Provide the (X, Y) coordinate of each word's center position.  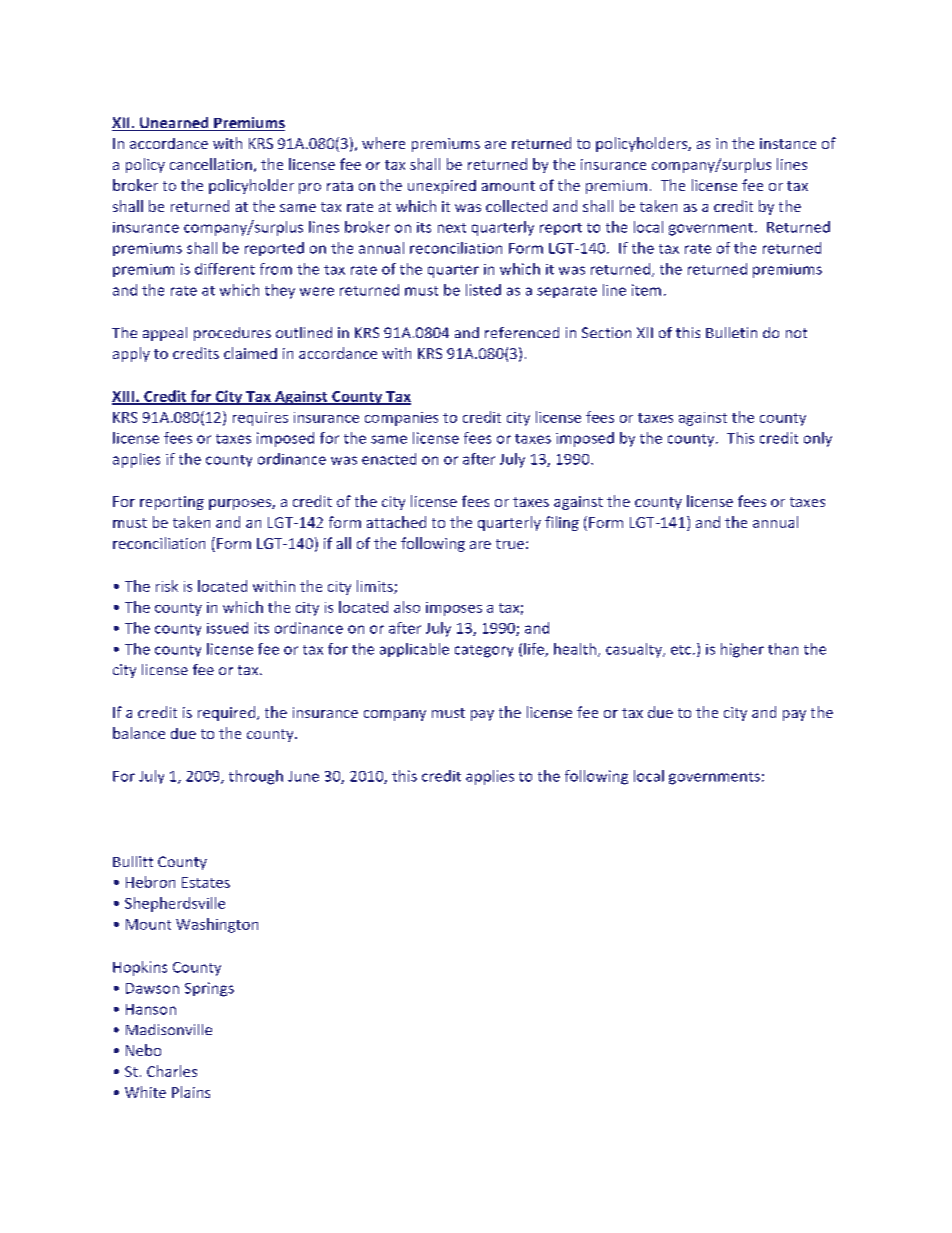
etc (682, 650)
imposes (454, 609)
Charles (172, 1071)
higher (742, 650)
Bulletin (731, 332)
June (303, 776)
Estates (206, 882)
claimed (250, 353)
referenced (522, 332)
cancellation (211, 164)
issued (227, 628)
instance (788, 143)
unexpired (442, 187)
